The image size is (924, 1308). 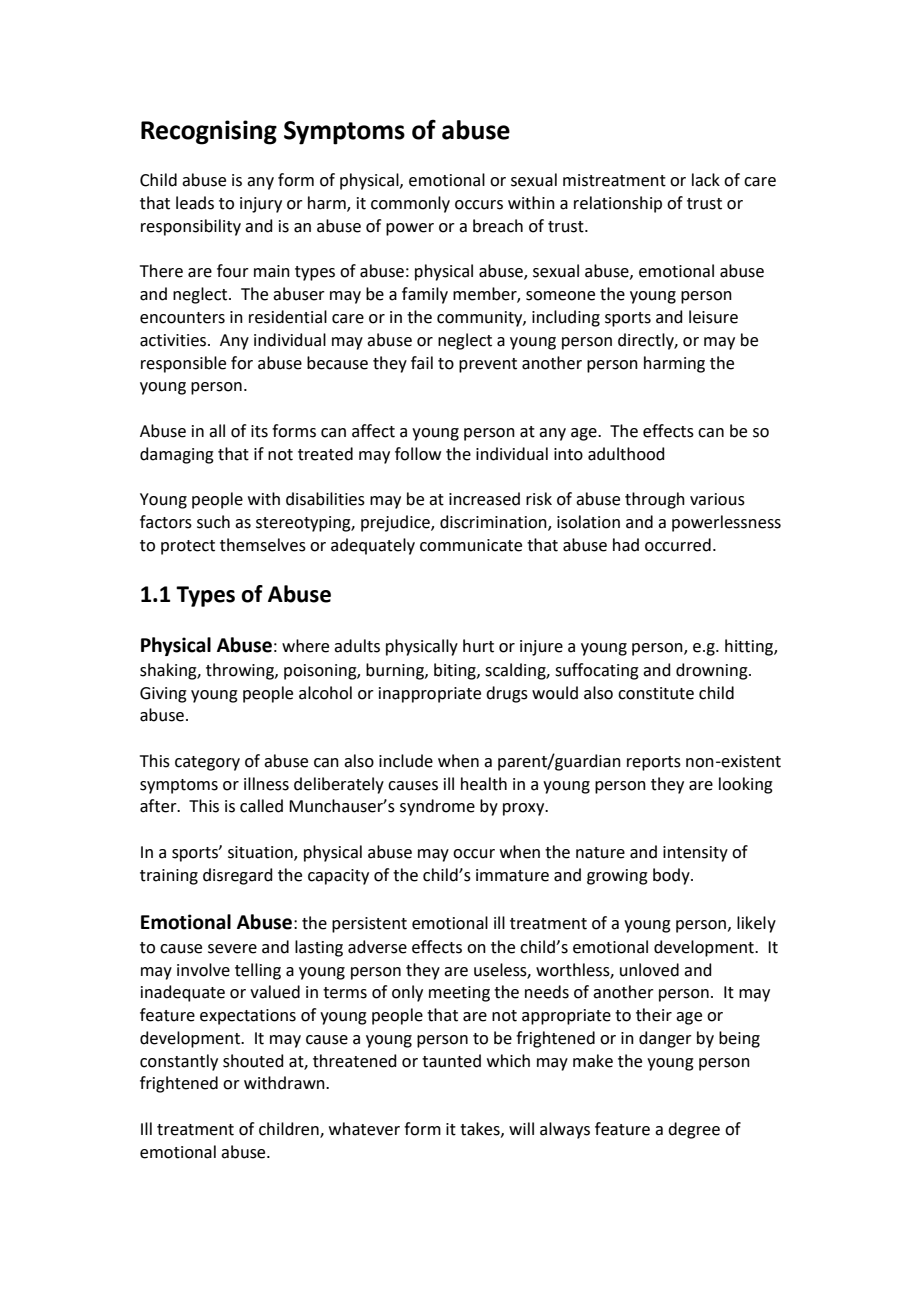 I want to click on takes, so click(x=481, y=1129).
